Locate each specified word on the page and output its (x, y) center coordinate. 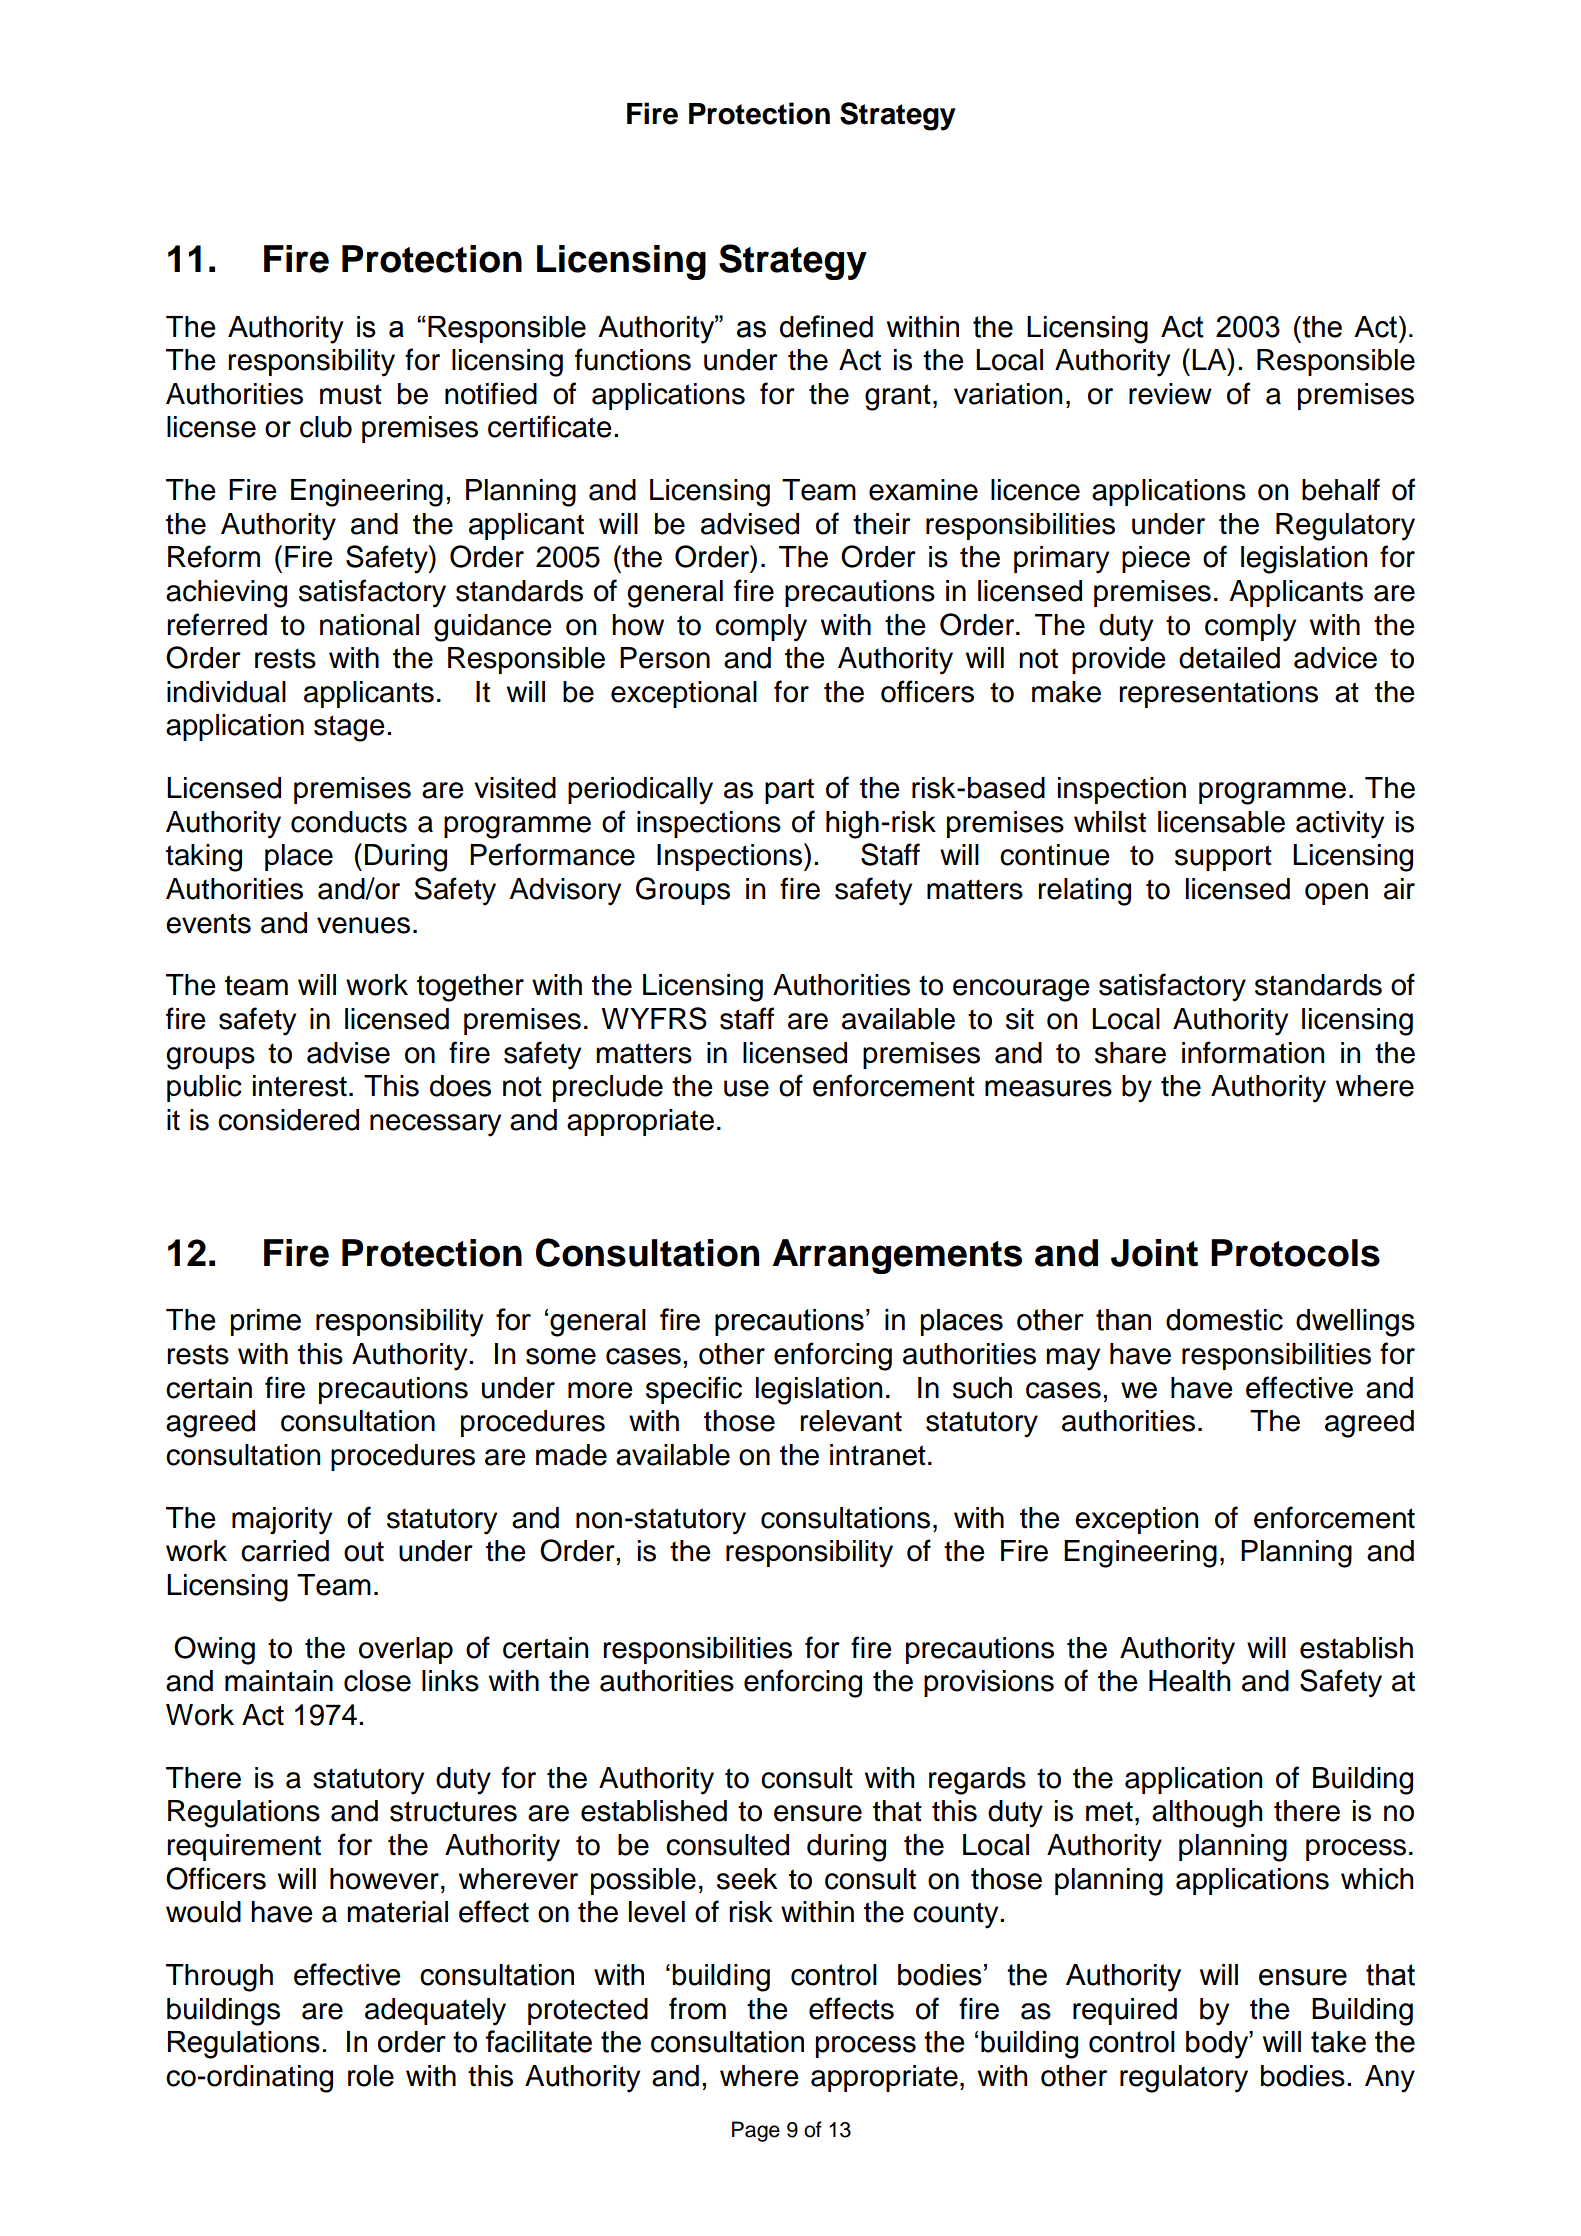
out (364, 1551)
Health (1189, 1681)
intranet (878, 1455)
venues (363, 925)
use (746, 1088)
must (351, 394)
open (1336, 894)
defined (826, 326)
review (1170, 394)
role (371, 2076)
